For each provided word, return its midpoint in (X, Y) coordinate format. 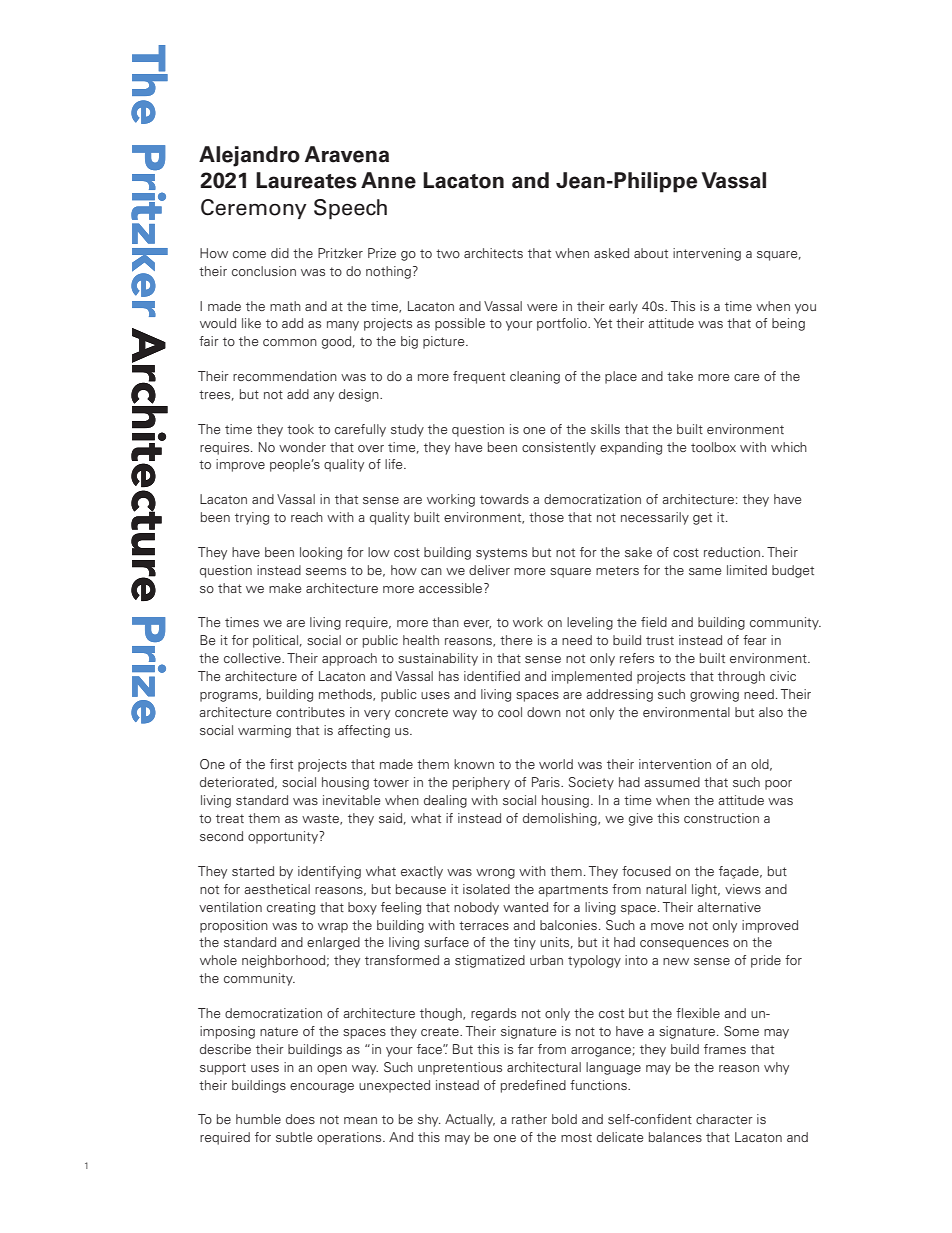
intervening (707, 254)
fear (755, 640)
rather (529, 1119)
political (275, 641)
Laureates (306, 180)
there (516, 640)
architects (493, 253)
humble (258, 1119)
